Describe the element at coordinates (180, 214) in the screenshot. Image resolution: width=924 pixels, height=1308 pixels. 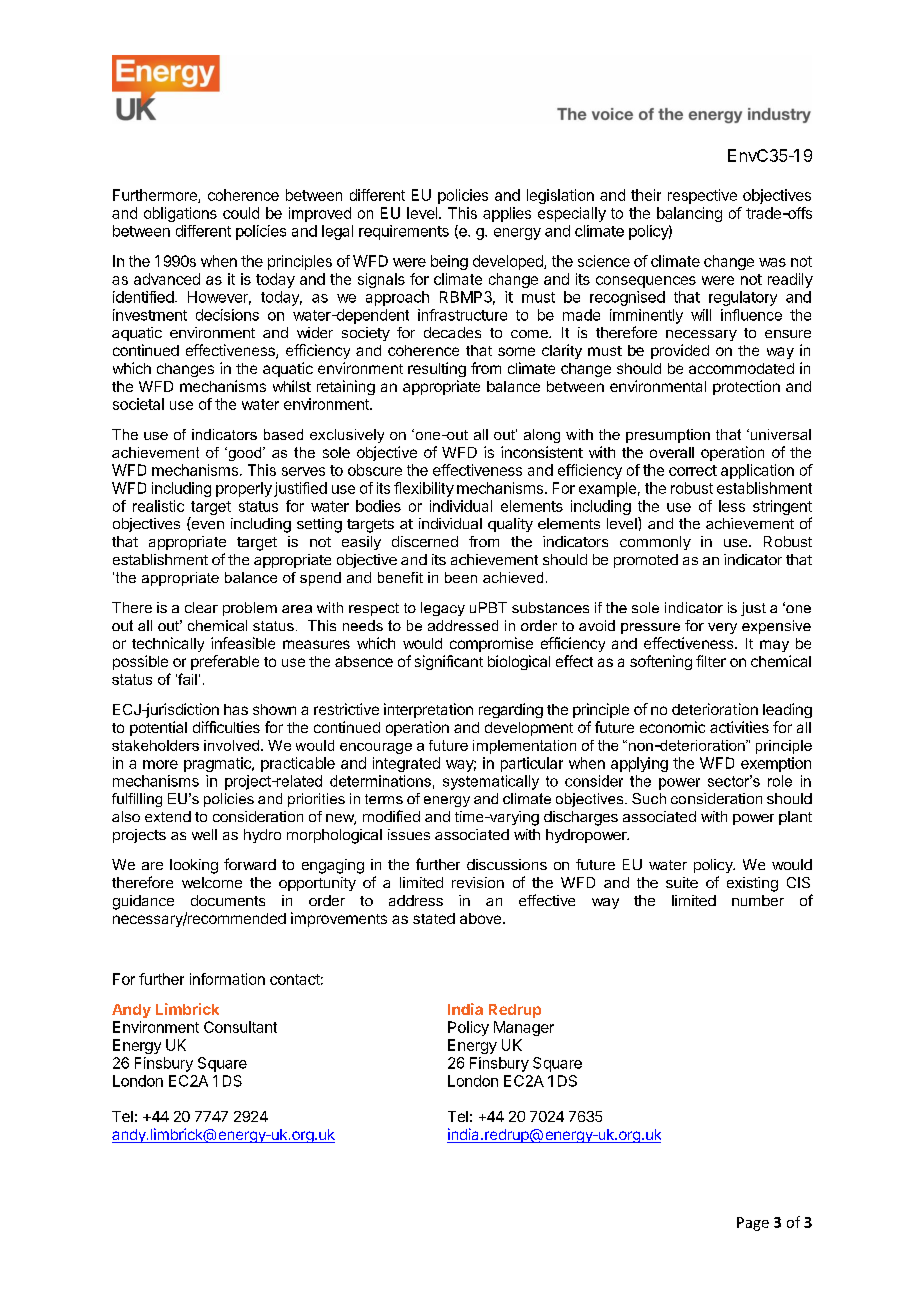
I see `obligations` at that location.
